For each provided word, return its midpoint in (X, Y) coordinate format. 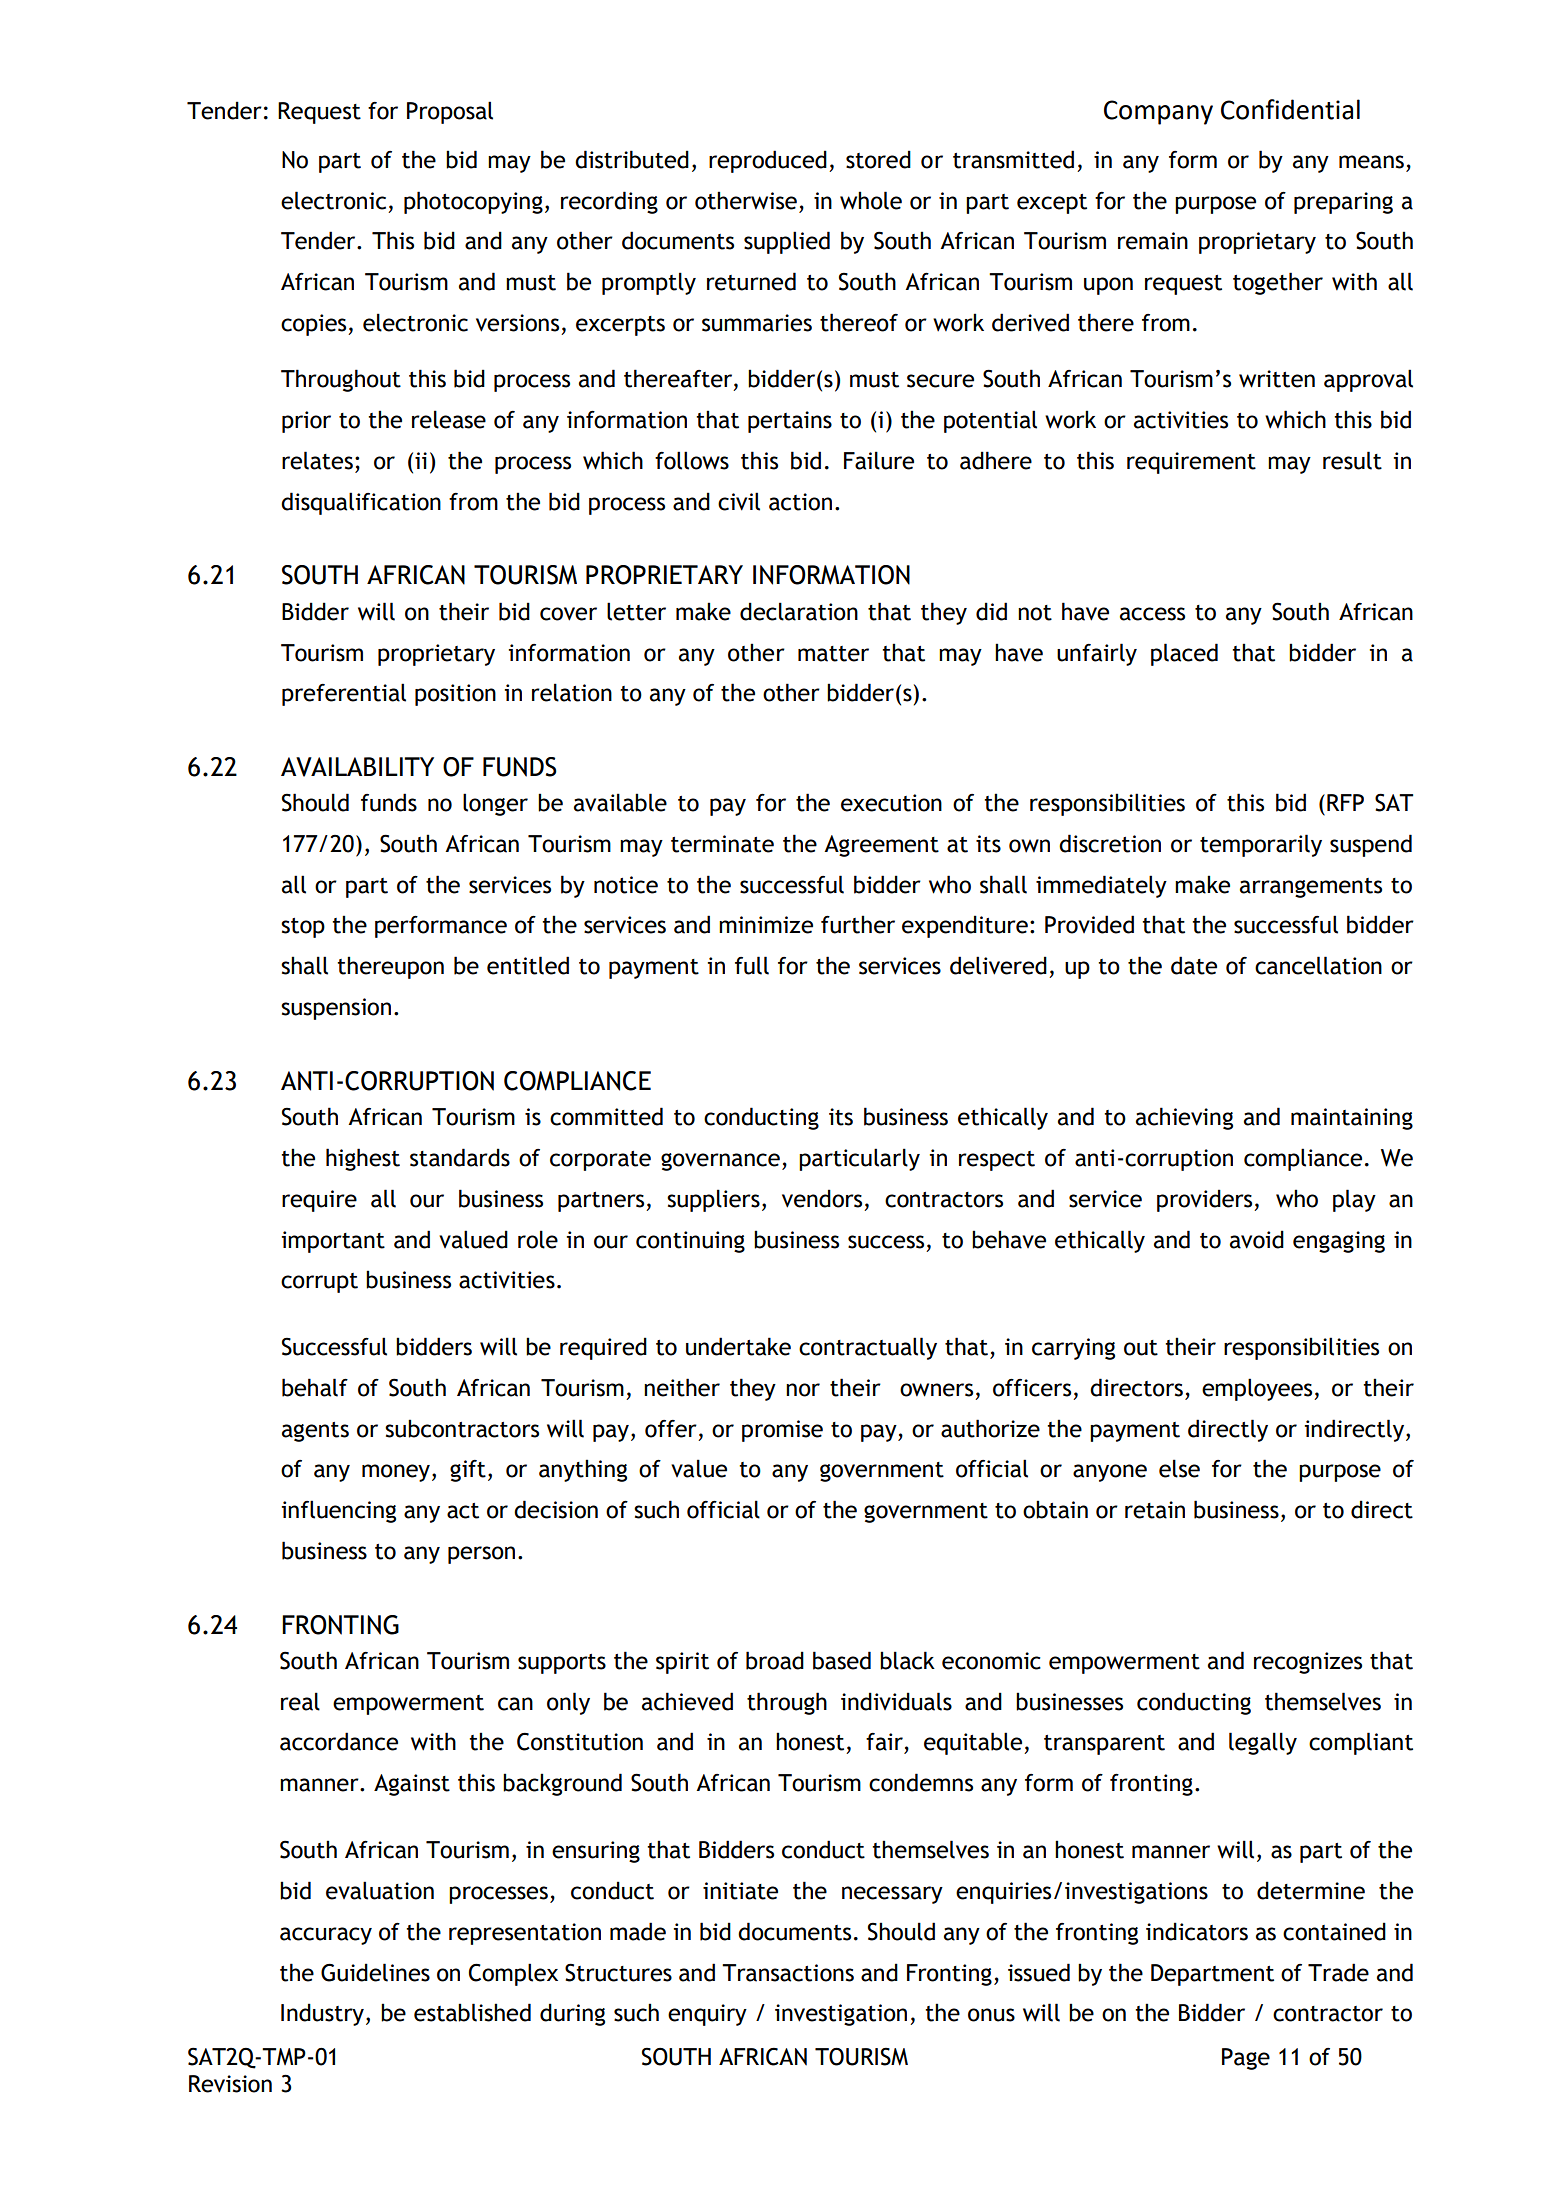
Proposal (450, 112)
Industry (322, 2014)
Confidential (1290, 109)
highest (363, 1159)
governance (720, 1162)
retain (1155, 1510)
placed (1184, 654)
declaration (799, 611)
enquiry (707, 2015)
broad (775, 1660)
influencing (338, 1511)
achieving (1184, 1118)
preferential (344, 694)
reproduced (768, 161)
